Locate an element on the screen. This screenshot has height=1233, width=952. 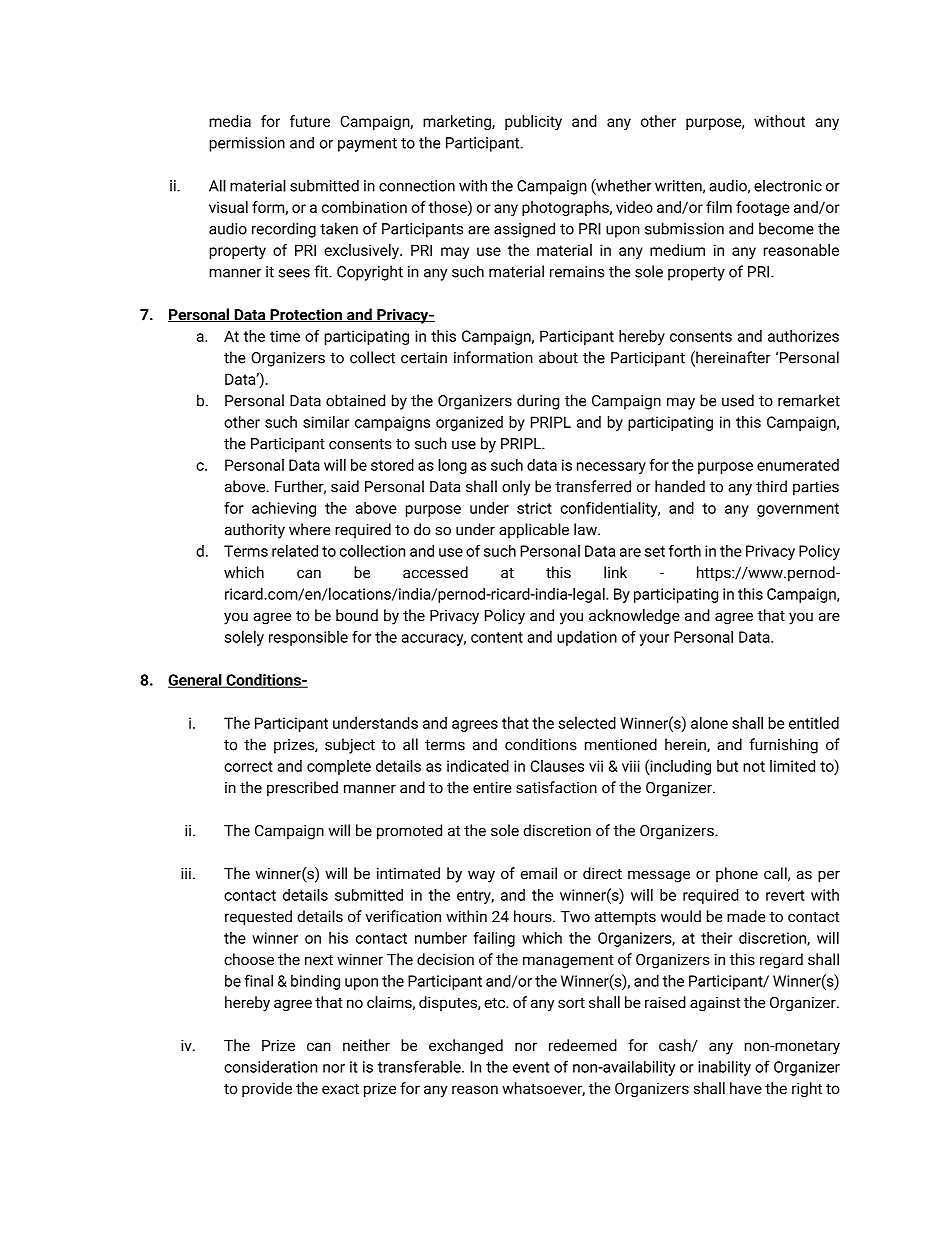
similar is located at coordinates (326, 422).
